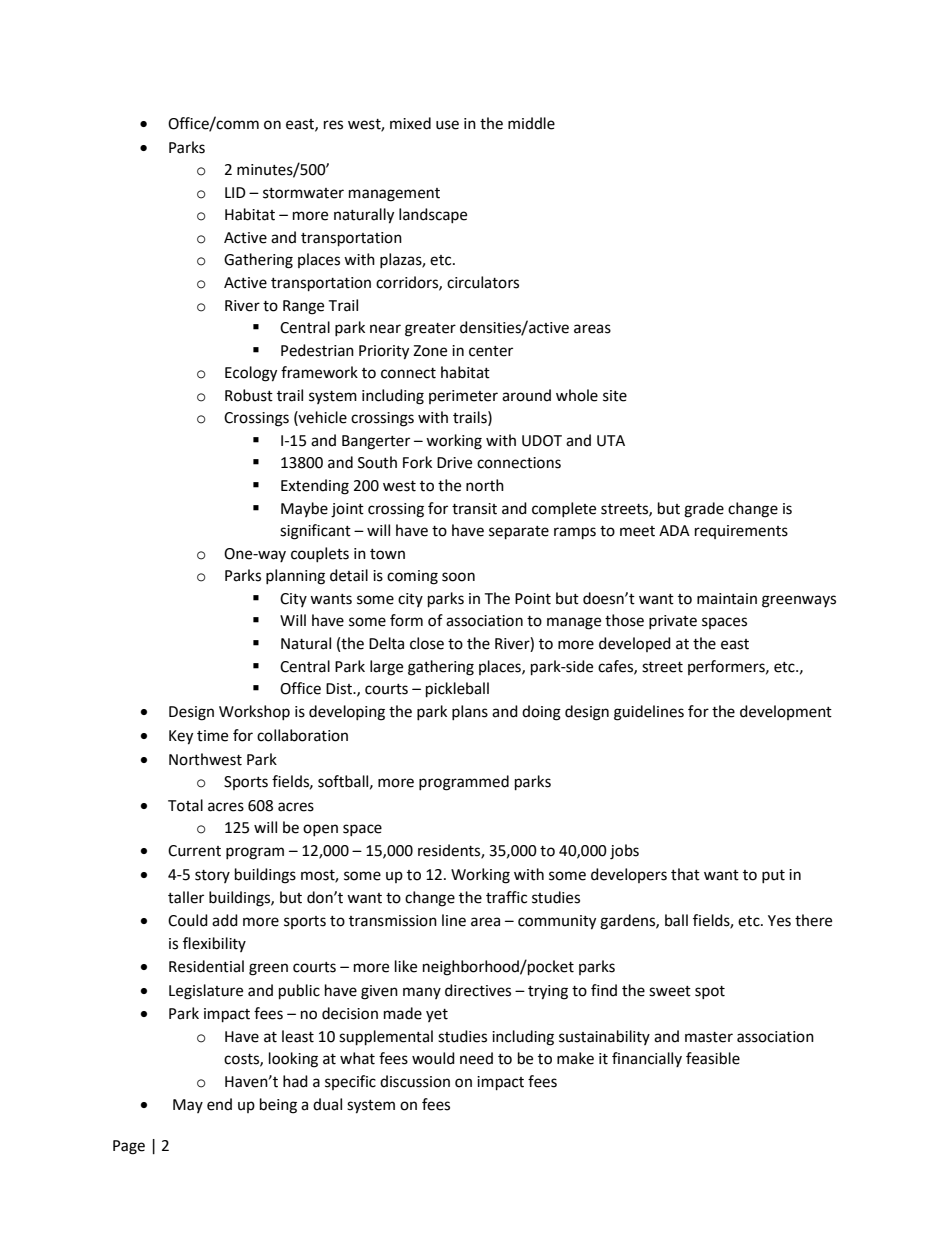  What do you see at coordinates (427, 643) in the screenshot?
I see `close` at bounding box center [427, 643].
